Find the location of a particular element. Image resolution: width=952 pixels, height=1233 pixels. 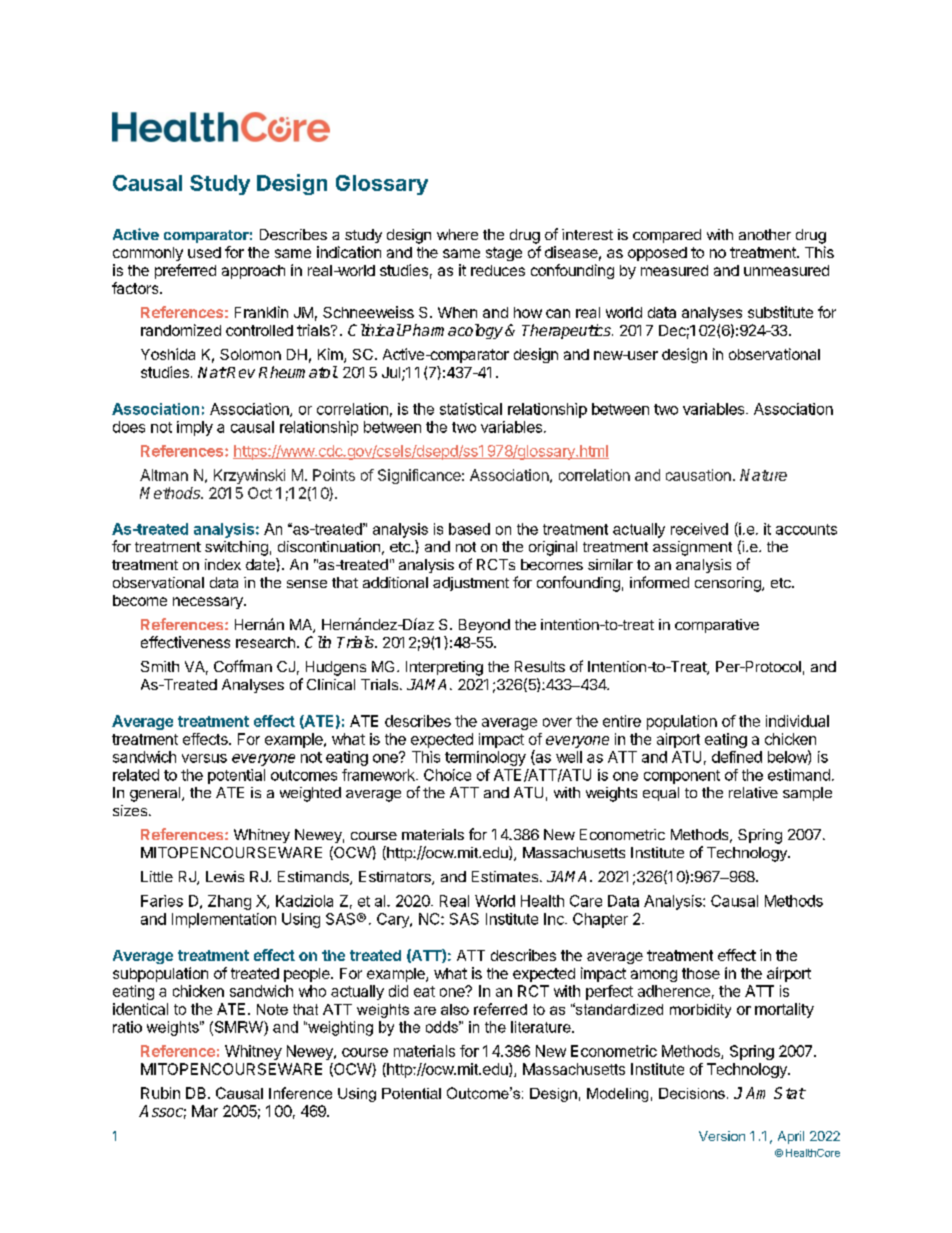

literature is located at coordinates (542, 1027).
